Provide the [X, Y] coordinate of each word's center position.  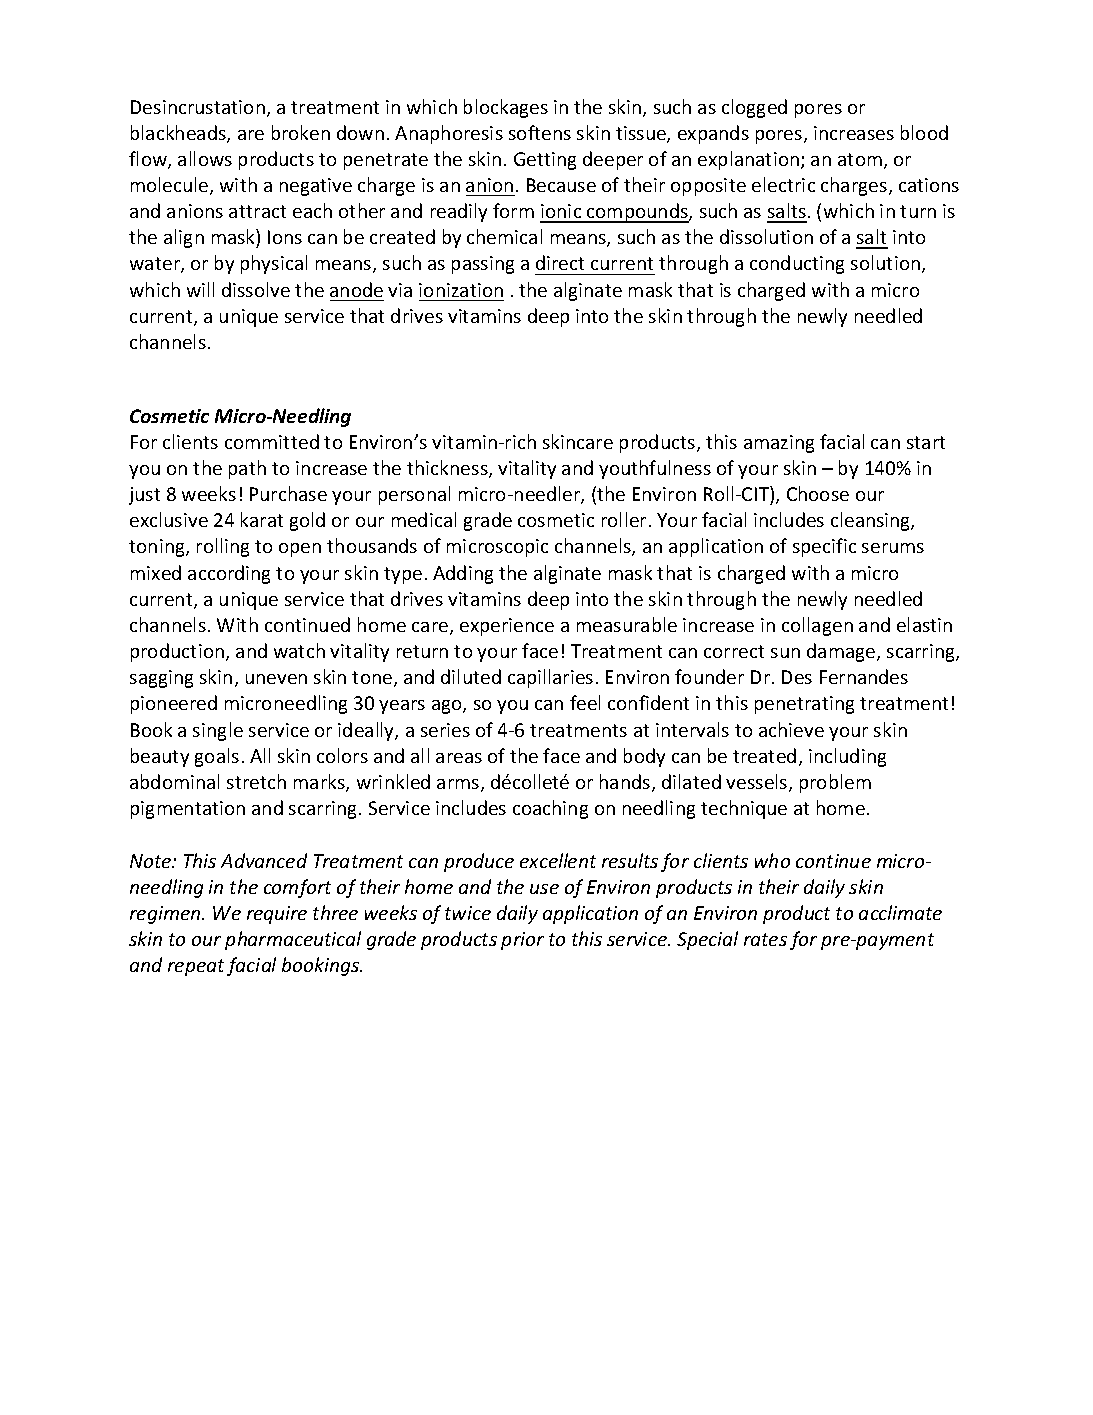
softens [540, 132]
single [218, 731]
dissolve [256, 289]
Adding [463, 574]
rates [765, 939]
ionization [461, 290]
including [847, 757]
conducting [797, 264]
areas [459, 758]
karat [262, 519]
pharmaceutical [293, 940]
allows [205, 158]
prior [522, 941]
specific [824, 547]
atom [860, 159]
